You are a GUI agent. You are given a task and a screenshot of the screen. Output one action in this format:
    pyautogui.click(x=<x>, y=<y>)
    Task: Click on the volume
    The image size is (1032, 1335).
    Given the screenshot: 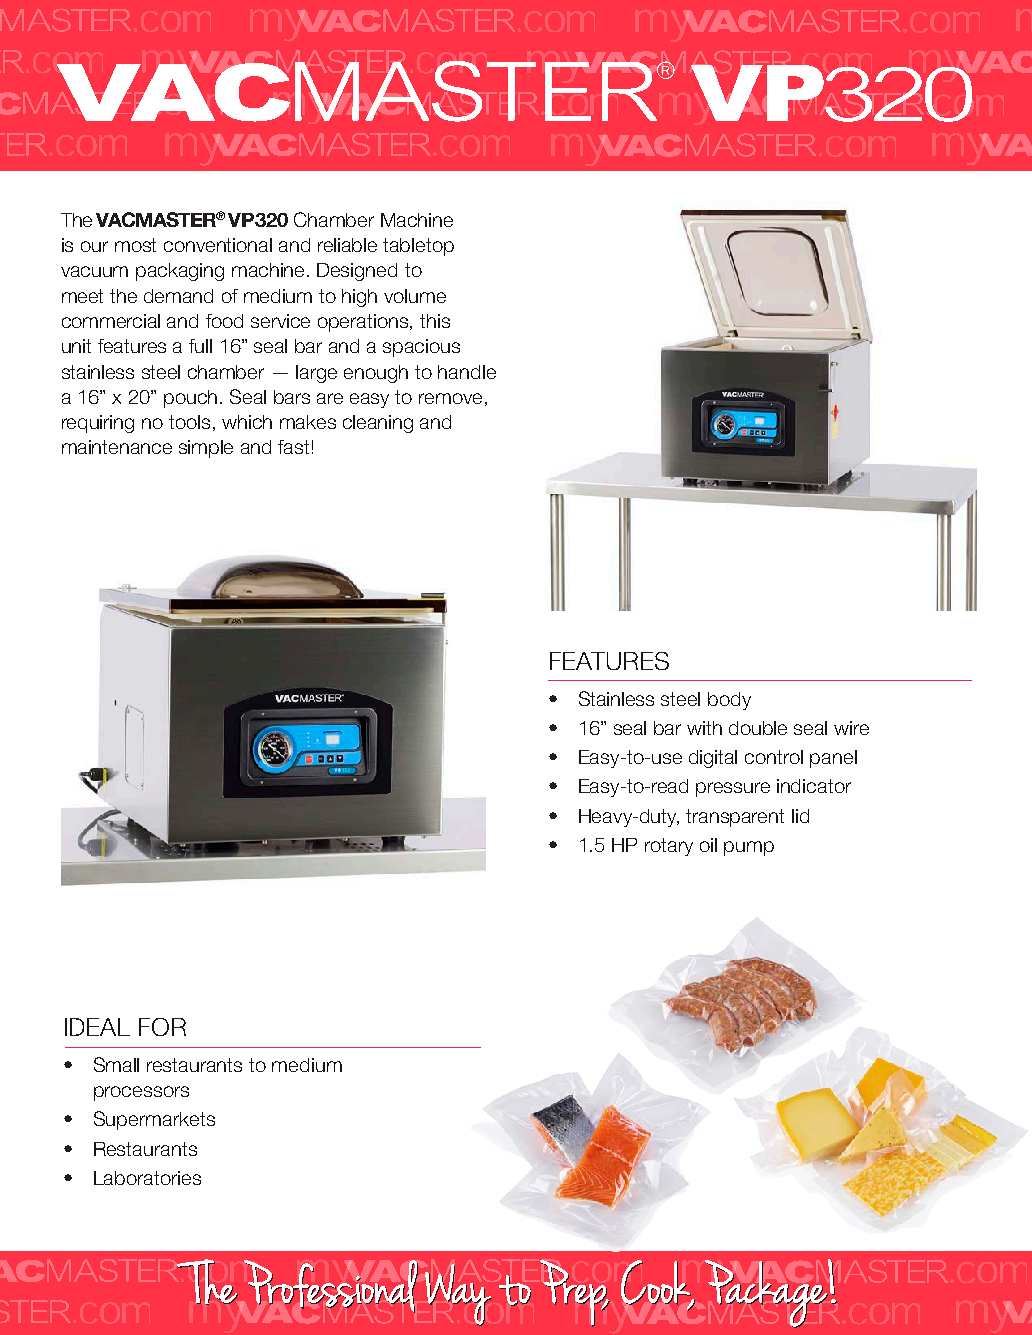 What is the action you would take?
    pyautogui.click(x=415, y=296)
